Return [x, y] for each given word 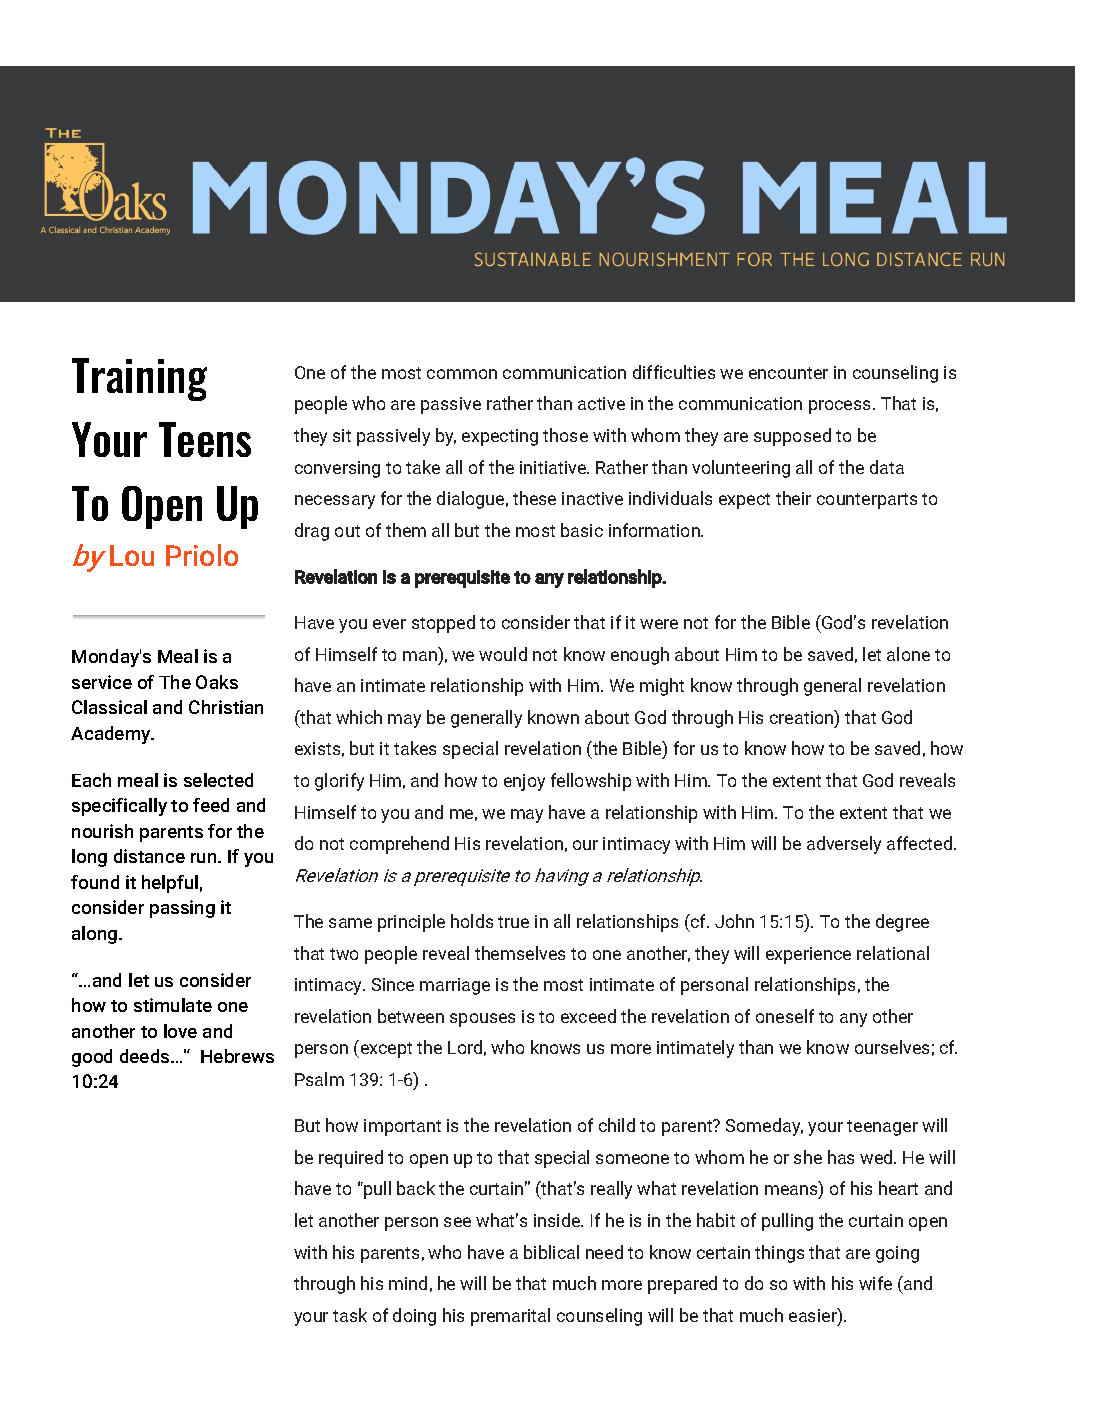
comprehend [399, 845]
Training [139, 379]
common [462, 374]
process [841, 407]
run [205, 858]
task [350, 1315]
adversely [844, 845]
